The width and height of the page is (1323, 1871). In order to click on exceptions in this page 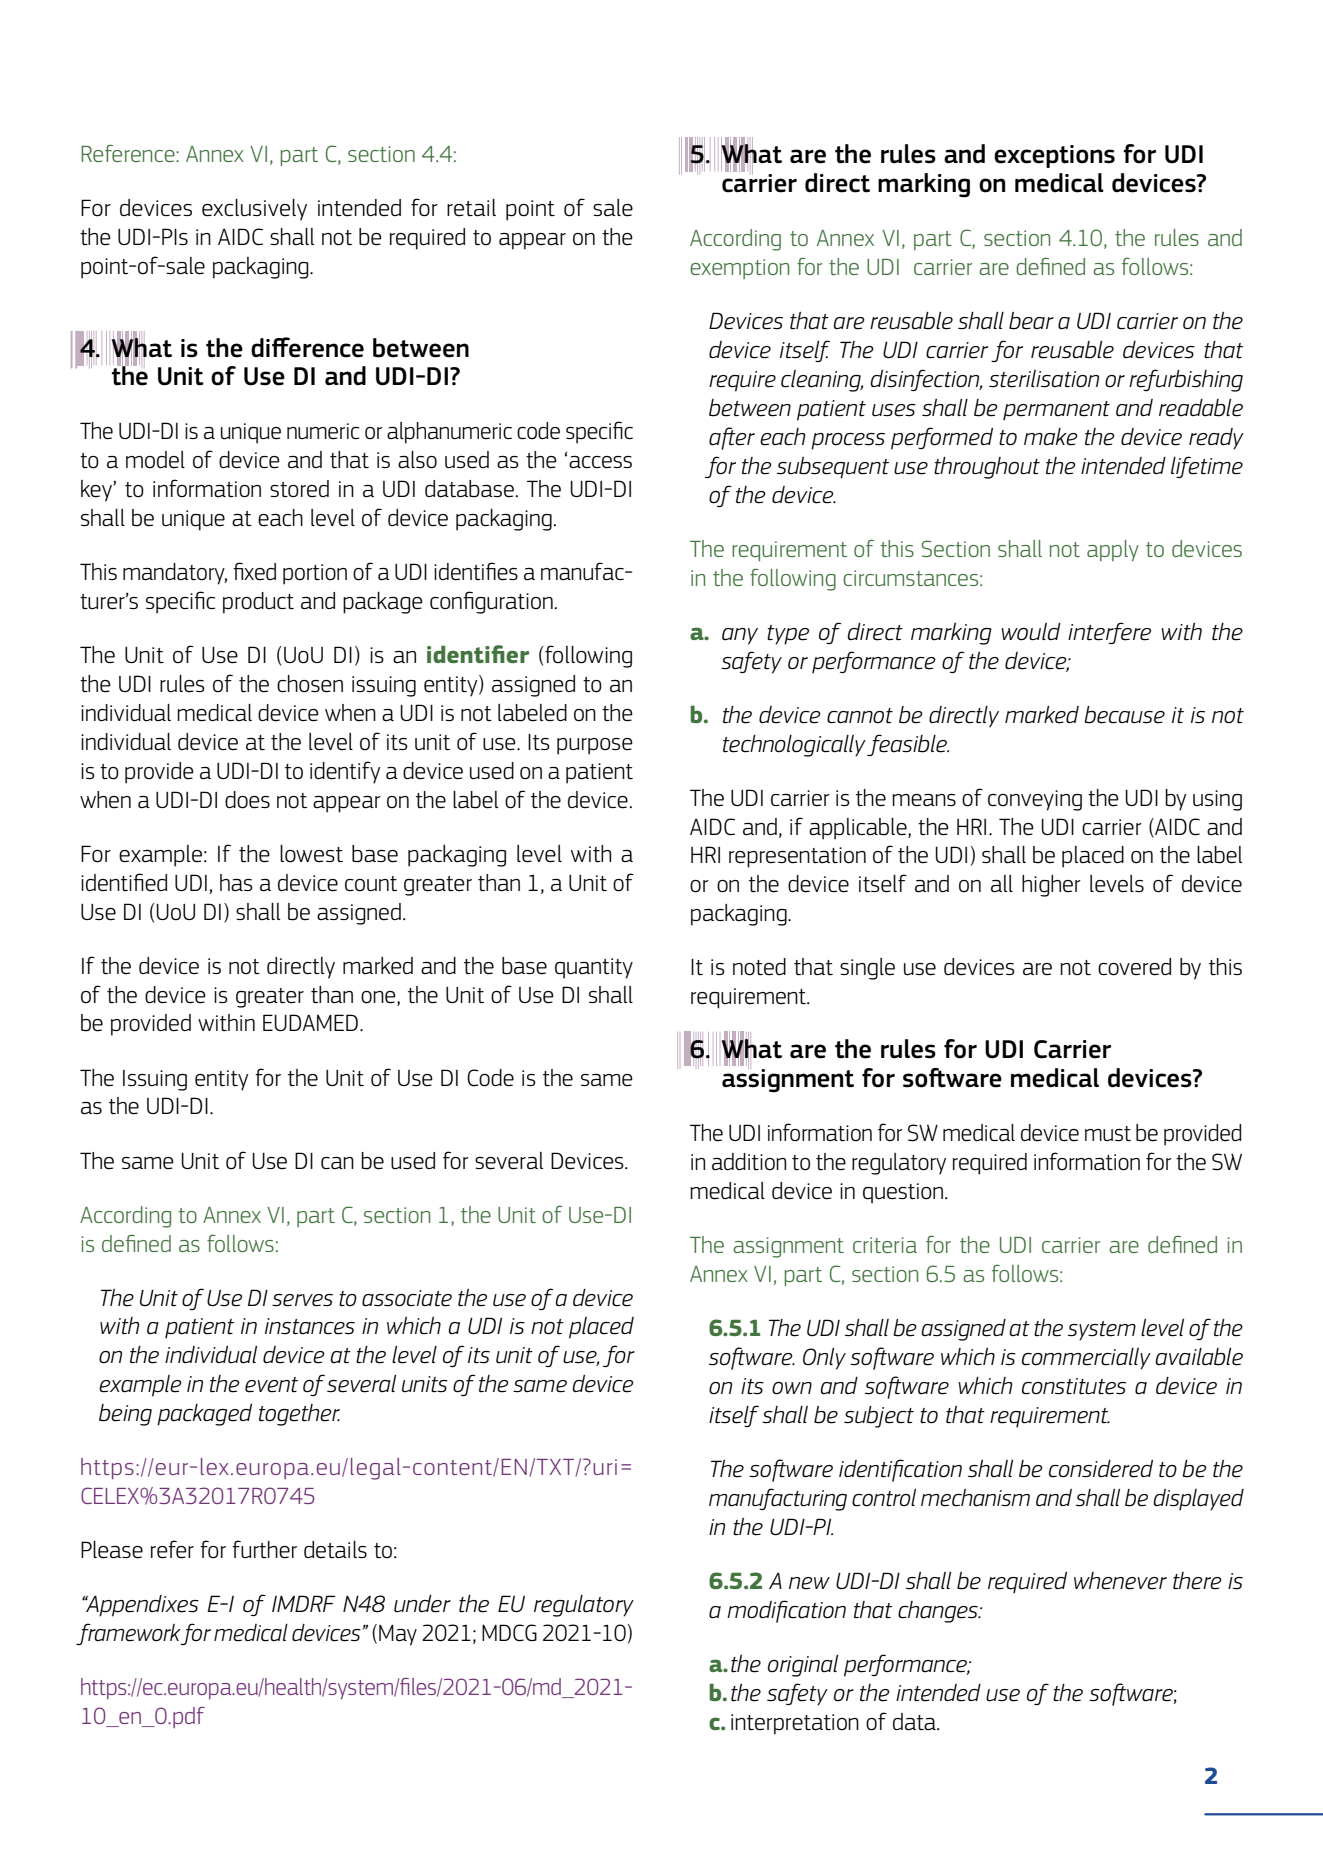, I will do `click(1054, 156)`.
